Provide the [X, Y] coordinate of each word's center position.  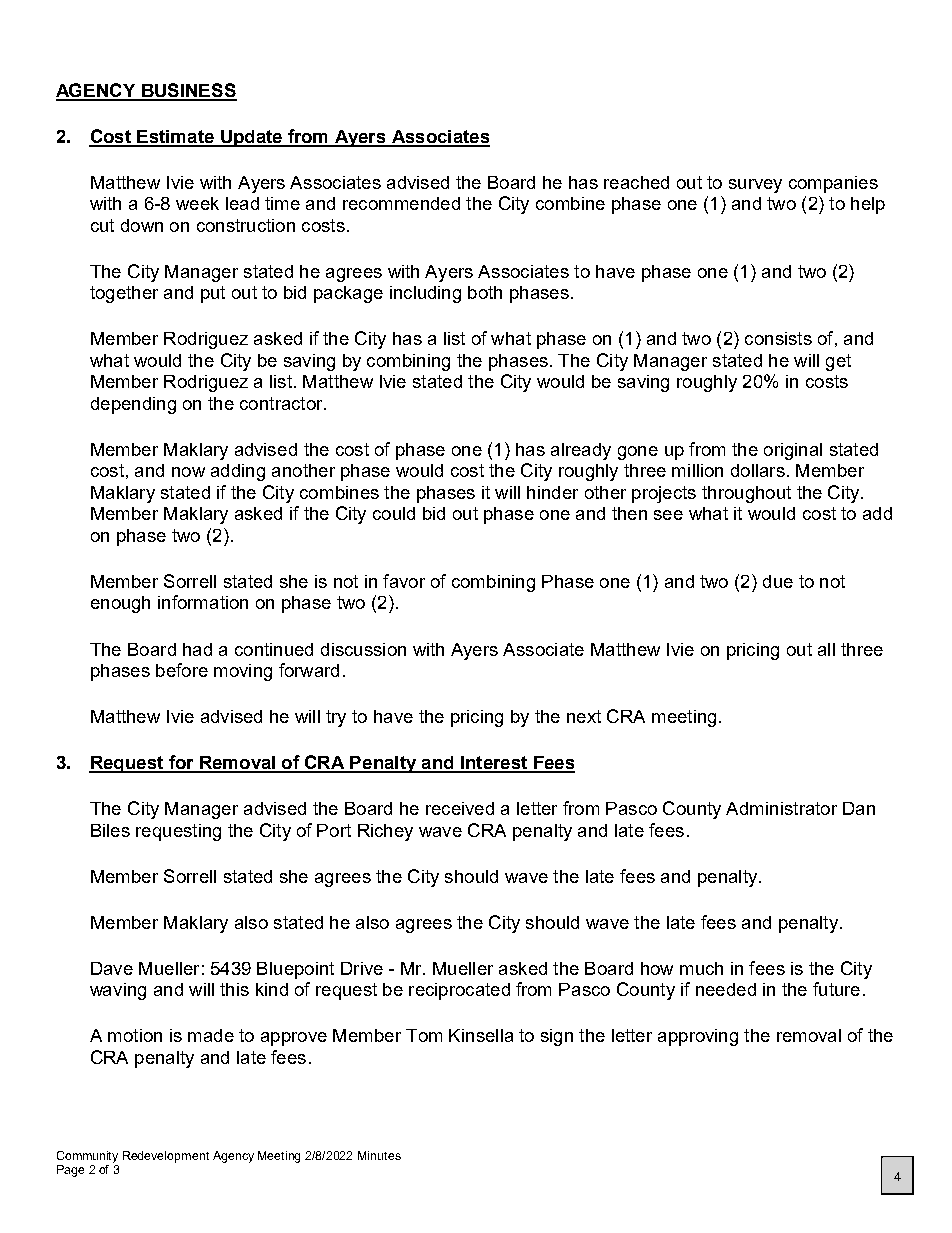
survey [755, 186]
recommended [401, 203]
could [394, 513]
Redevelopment [166, 1157]
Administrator [781, 808]
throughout [746, 494]
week [197, 203]
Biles [110, 830]
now [188, 472]
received [460, 808]
